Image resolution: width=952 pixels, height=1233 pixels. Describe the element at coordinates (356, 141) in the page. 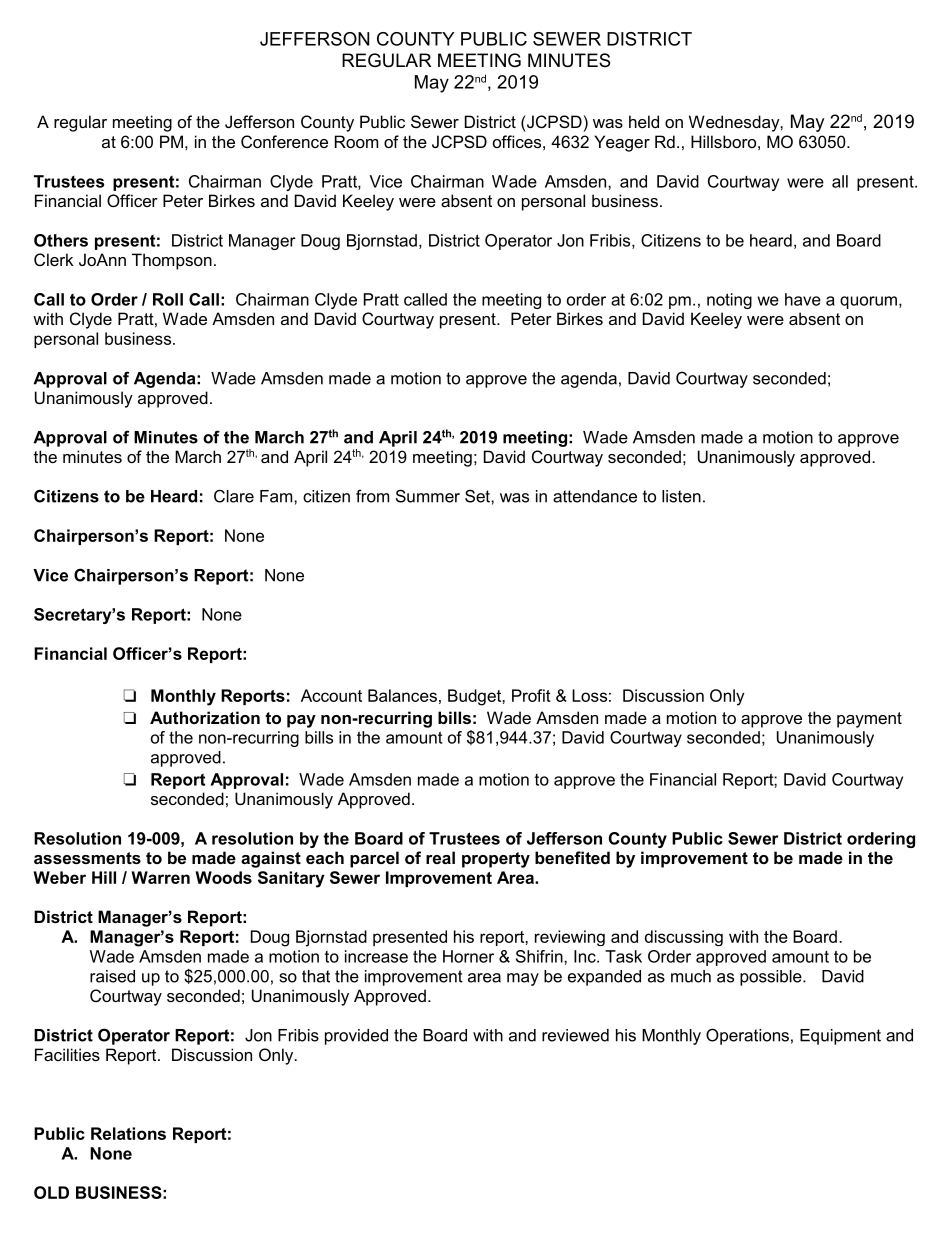

I see `Room` at that location.
